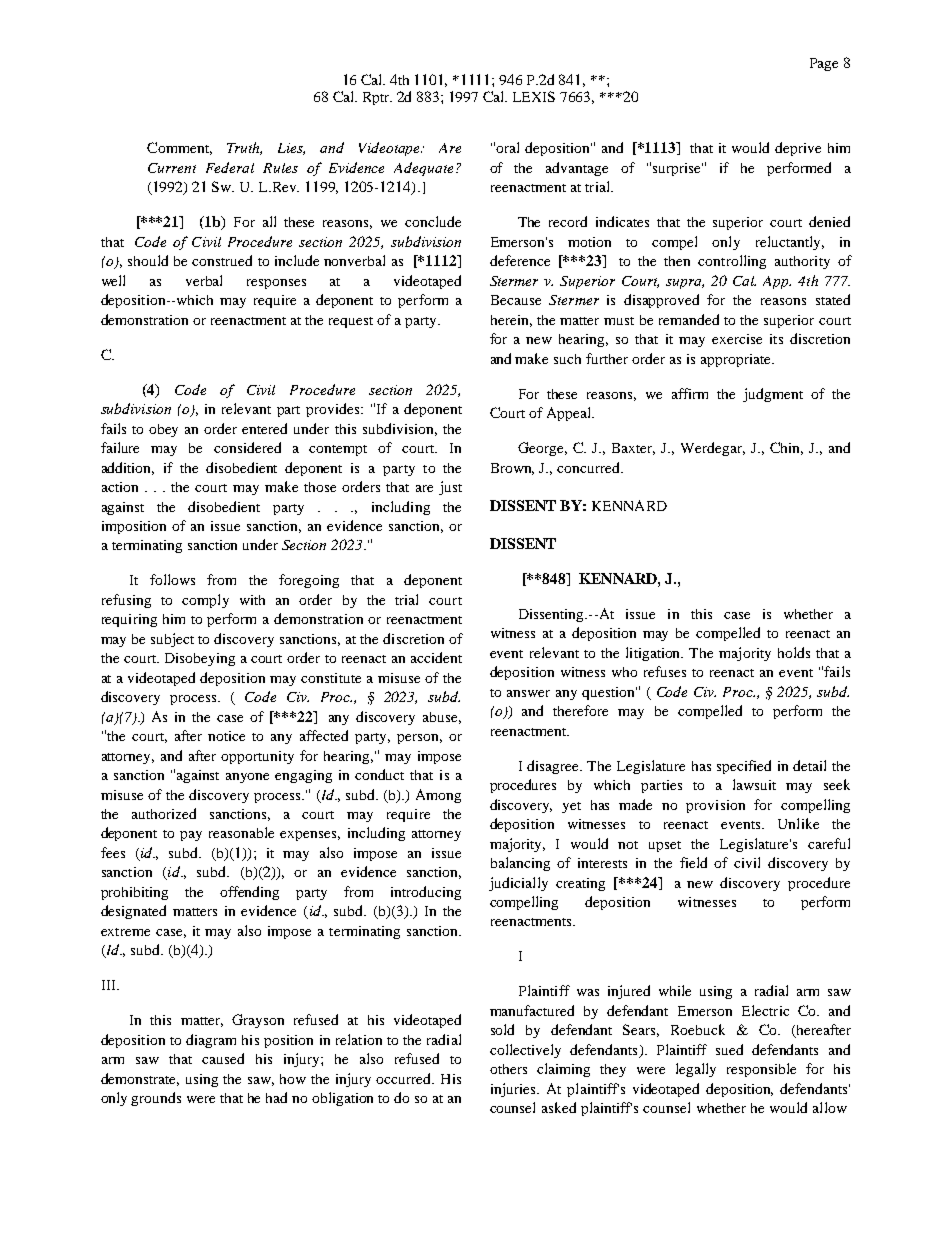  I want to click on Brown, so click(512, 469).
